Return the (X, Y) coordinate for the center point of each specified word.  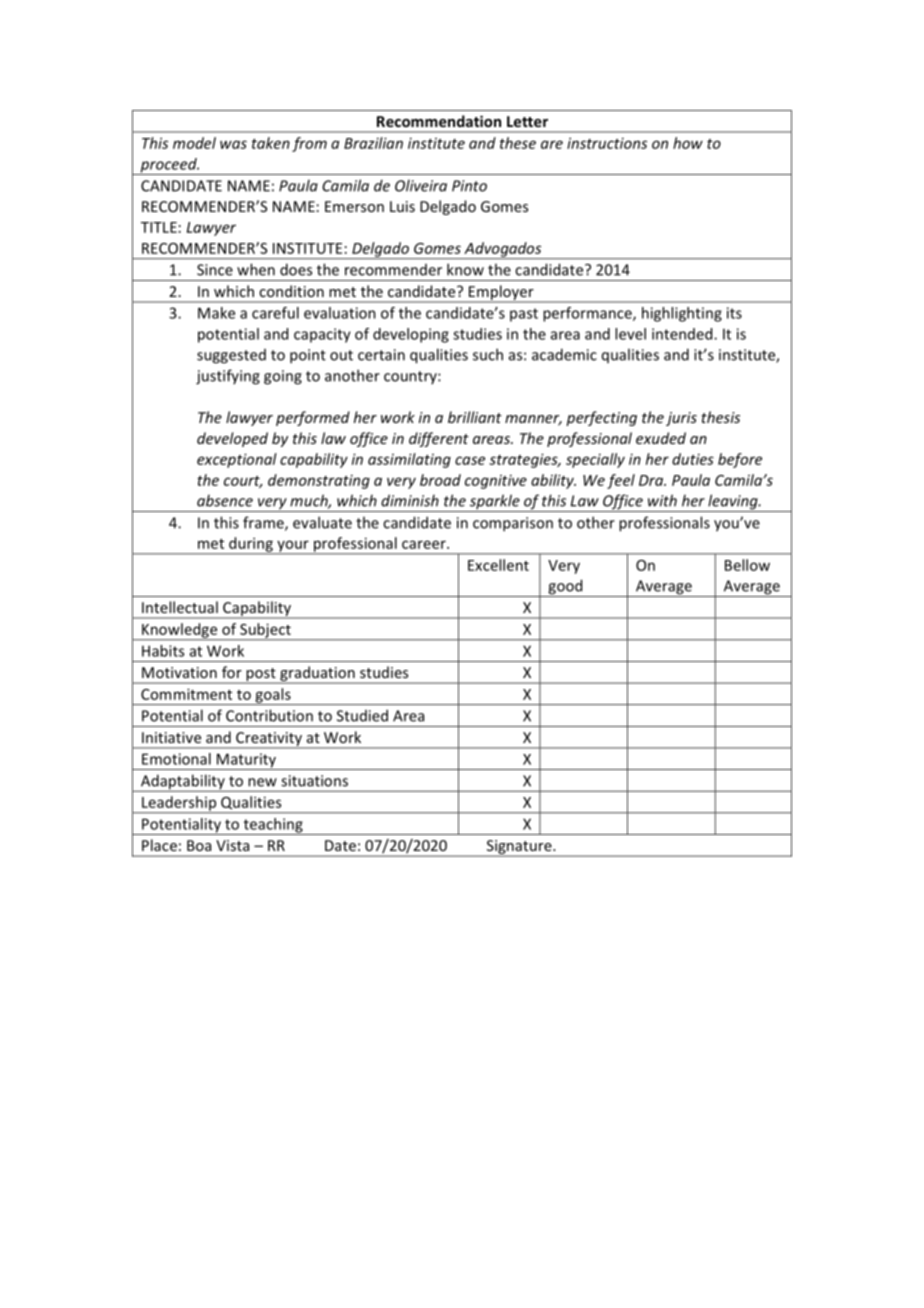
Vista (232, 845)
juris (681, 419)
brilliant (475, 417)
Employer (501, 293)
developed (232, 439)
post (261, 676)
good (565, 588)
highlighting (682, 314)
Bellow (747, 565)
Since (215, 270)
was (233, 144)
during (251, 545)
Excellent (498, 565)
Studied (362, 715)
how (688, 143)
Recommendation (439, 121)
